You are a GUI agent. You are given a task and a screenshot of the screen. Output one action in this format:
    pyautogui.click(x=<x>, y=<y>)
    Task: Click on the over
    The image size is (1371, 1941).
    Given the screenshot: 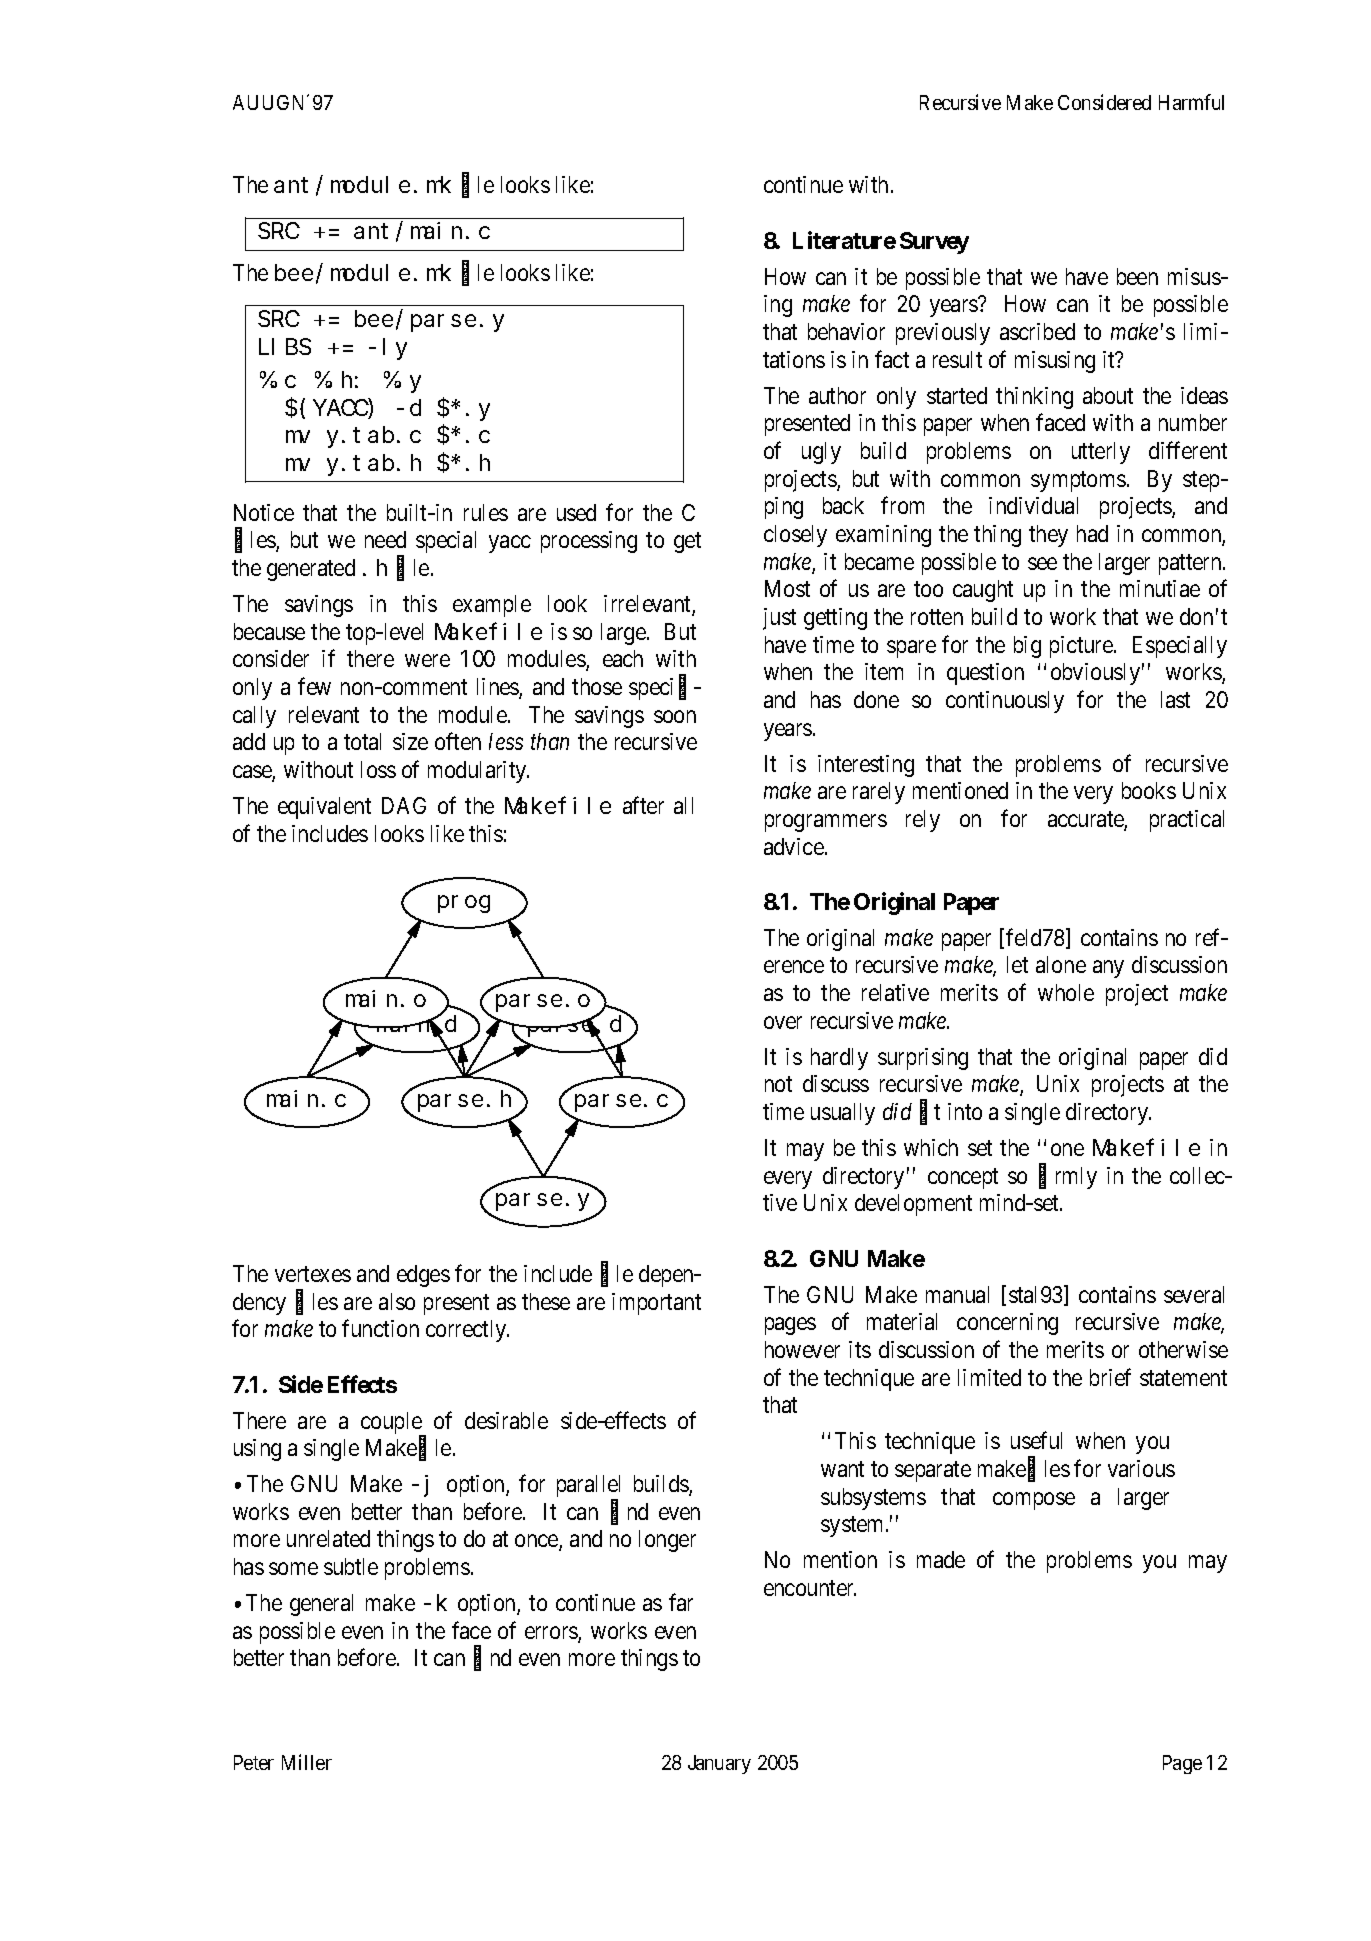 What is the action you would take?
    pyautogui.click(x=783, y=1022)
